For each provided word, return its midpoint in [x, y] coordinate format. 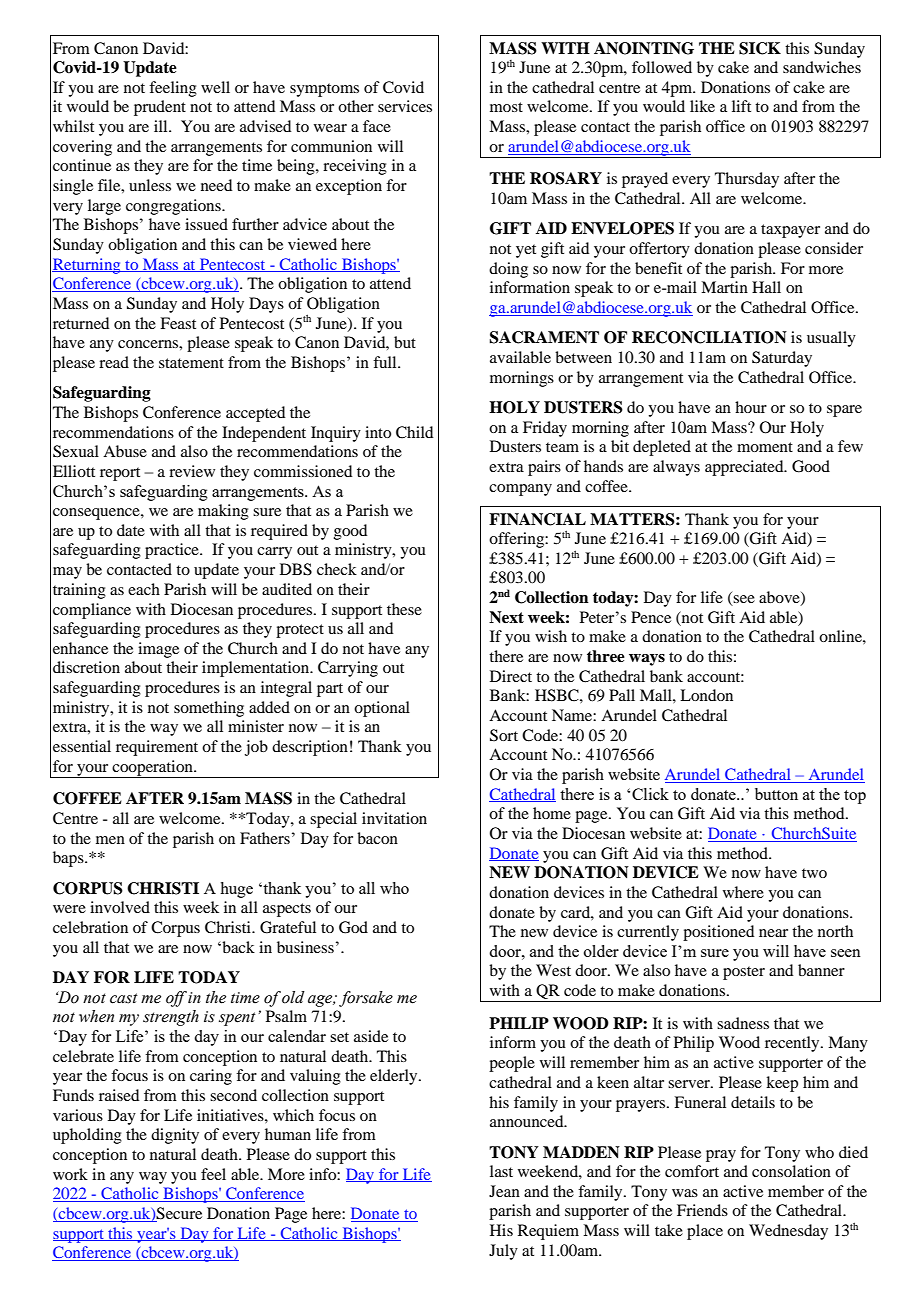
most [506, 107]
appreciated [745, 468]
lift [741, 106]
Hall [766, 287]
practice [173, 551]
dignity [175, 1136]
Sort [504, 735]
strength [171, 1018]
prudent [160, 108]
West [553, 970]
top [855, 797]
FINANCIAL [537, 519]
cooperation [152, 769]
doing [508, 270]
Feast [178, 323]
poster [744, 973]
